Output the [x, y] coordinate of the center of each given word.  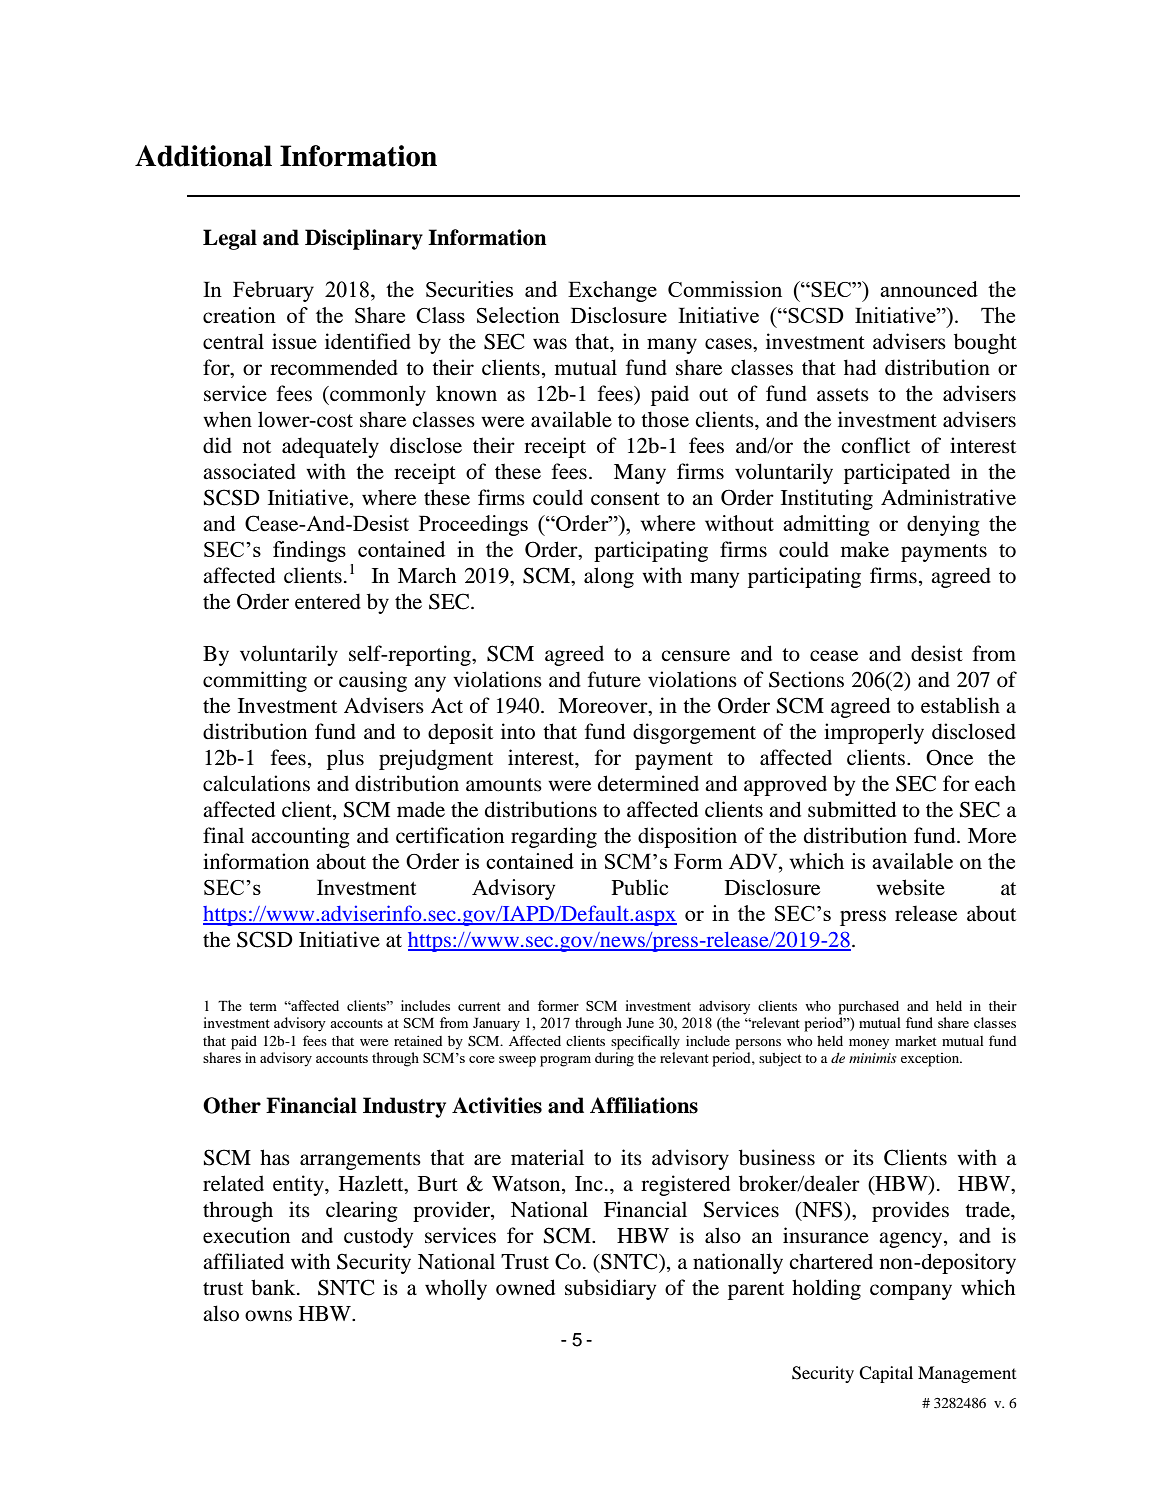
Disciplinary [364, 239]
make [865, 549]
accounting [300, 837]
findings [309, 551]
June [640, 1023]
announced [929, 289]
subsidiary [610, 1289]
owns [268, 1316]
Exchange [612, 291]
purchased [869, 1008]
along [609, 577]
